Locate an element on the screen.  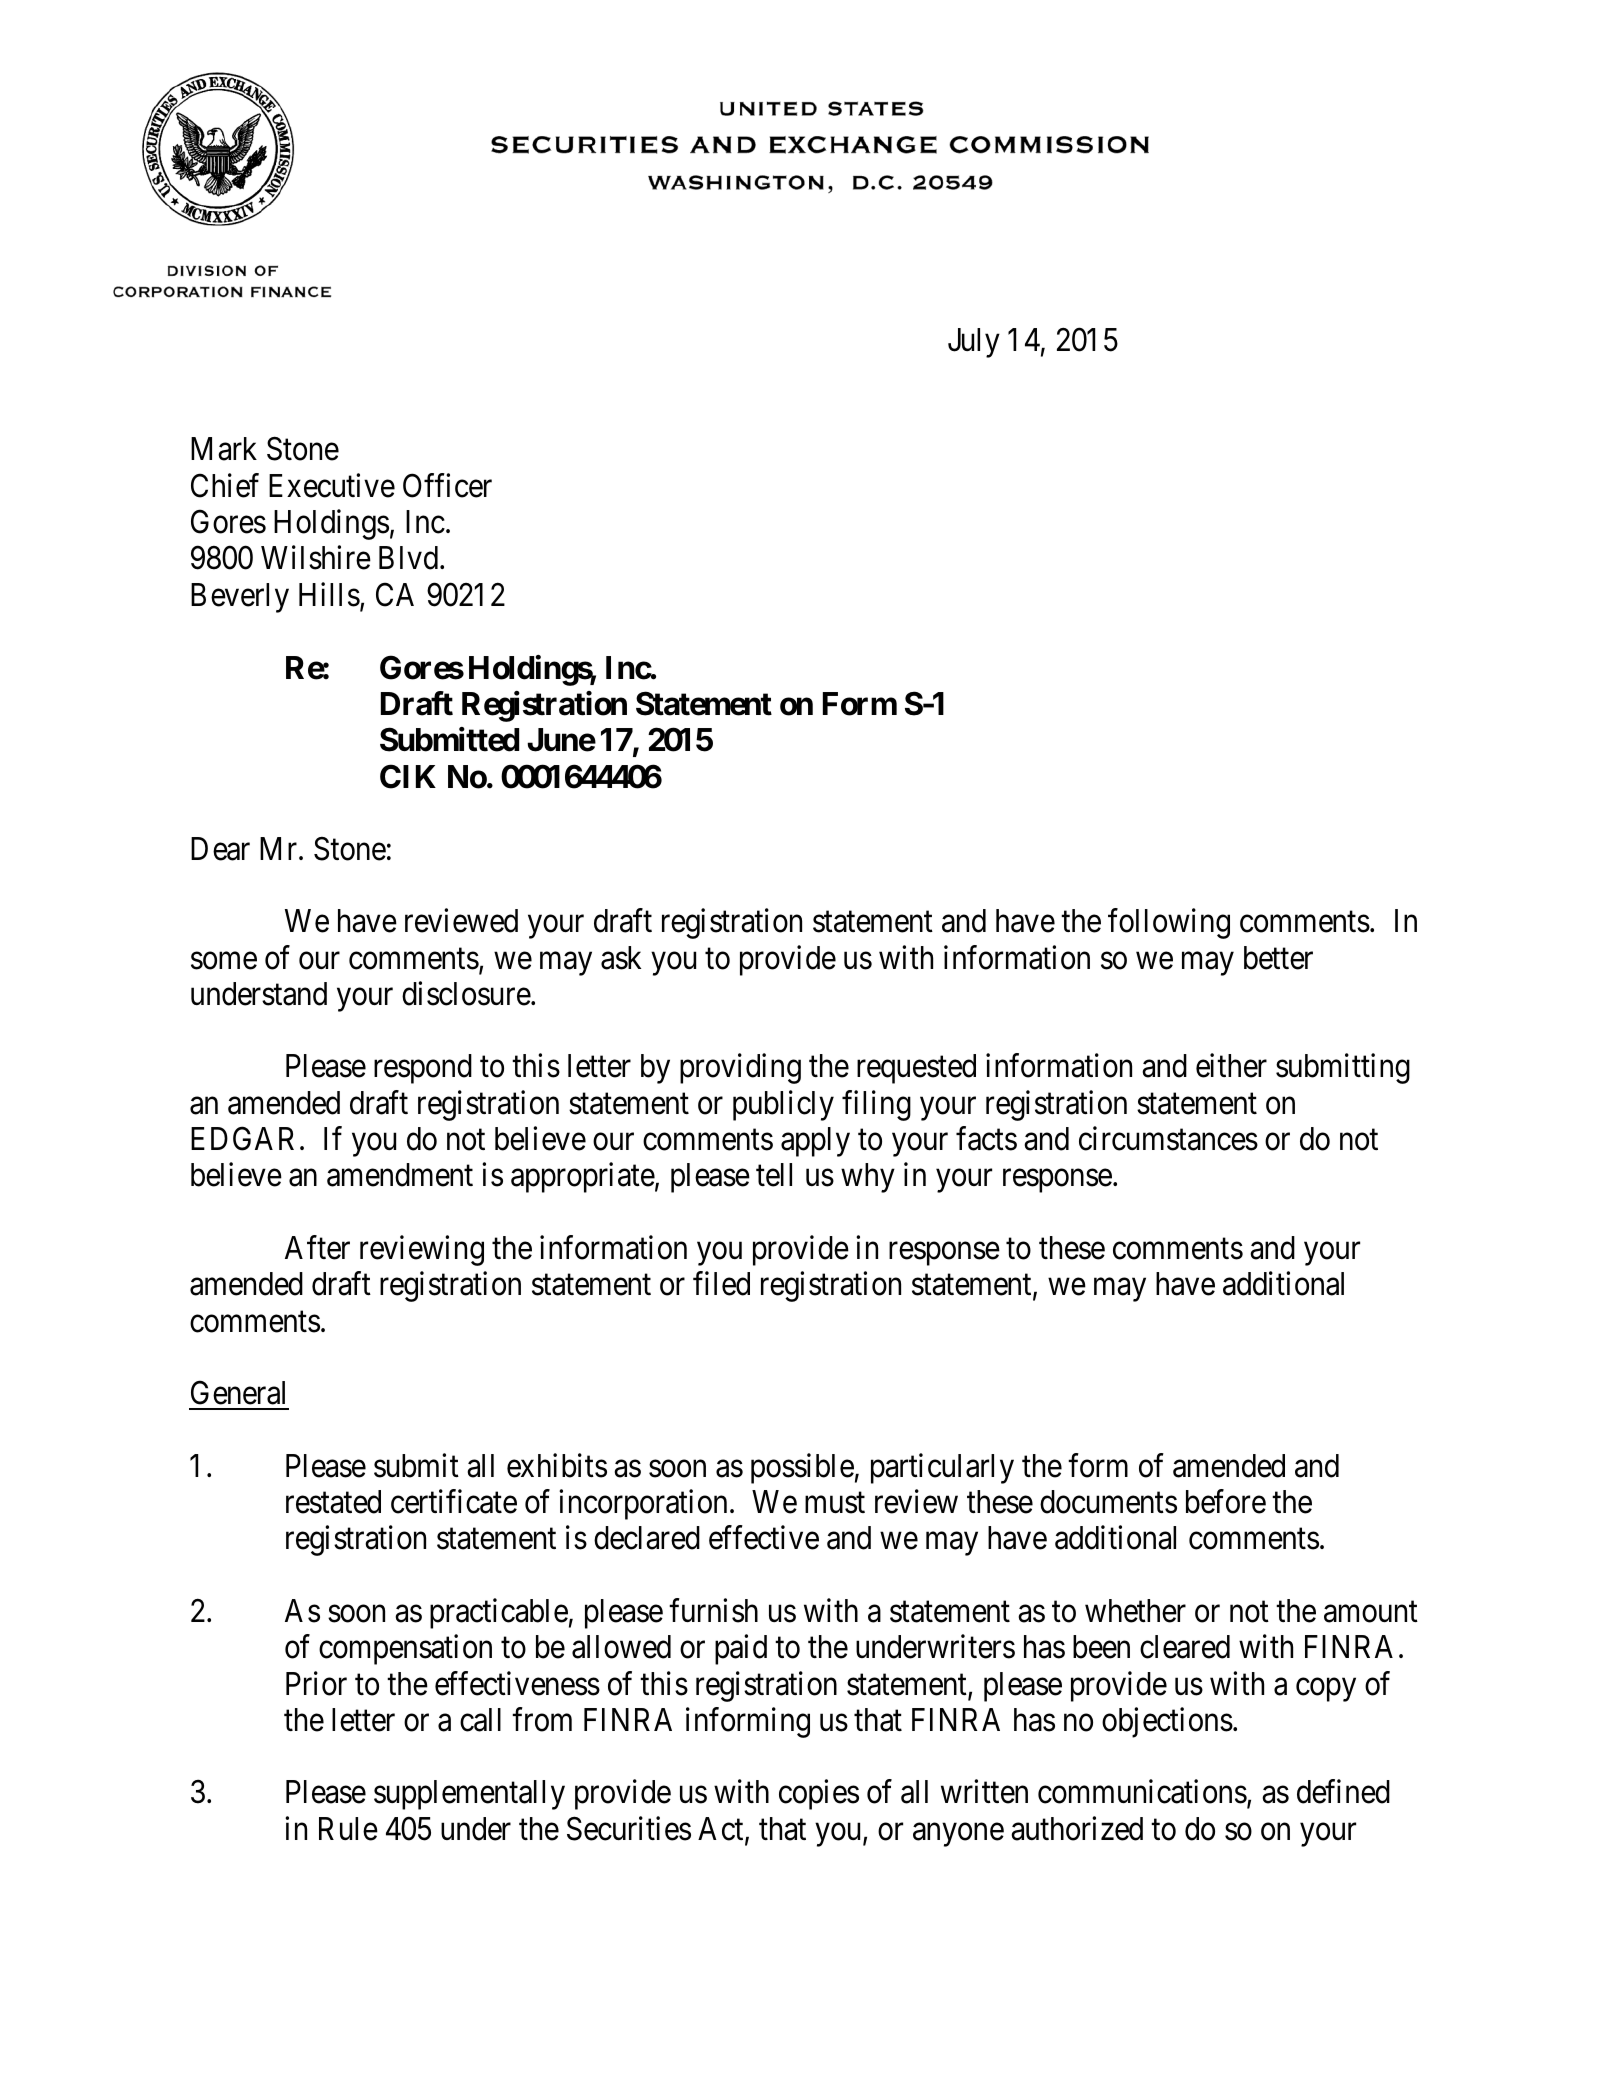
before is located at coordinates (1226, 1501).
